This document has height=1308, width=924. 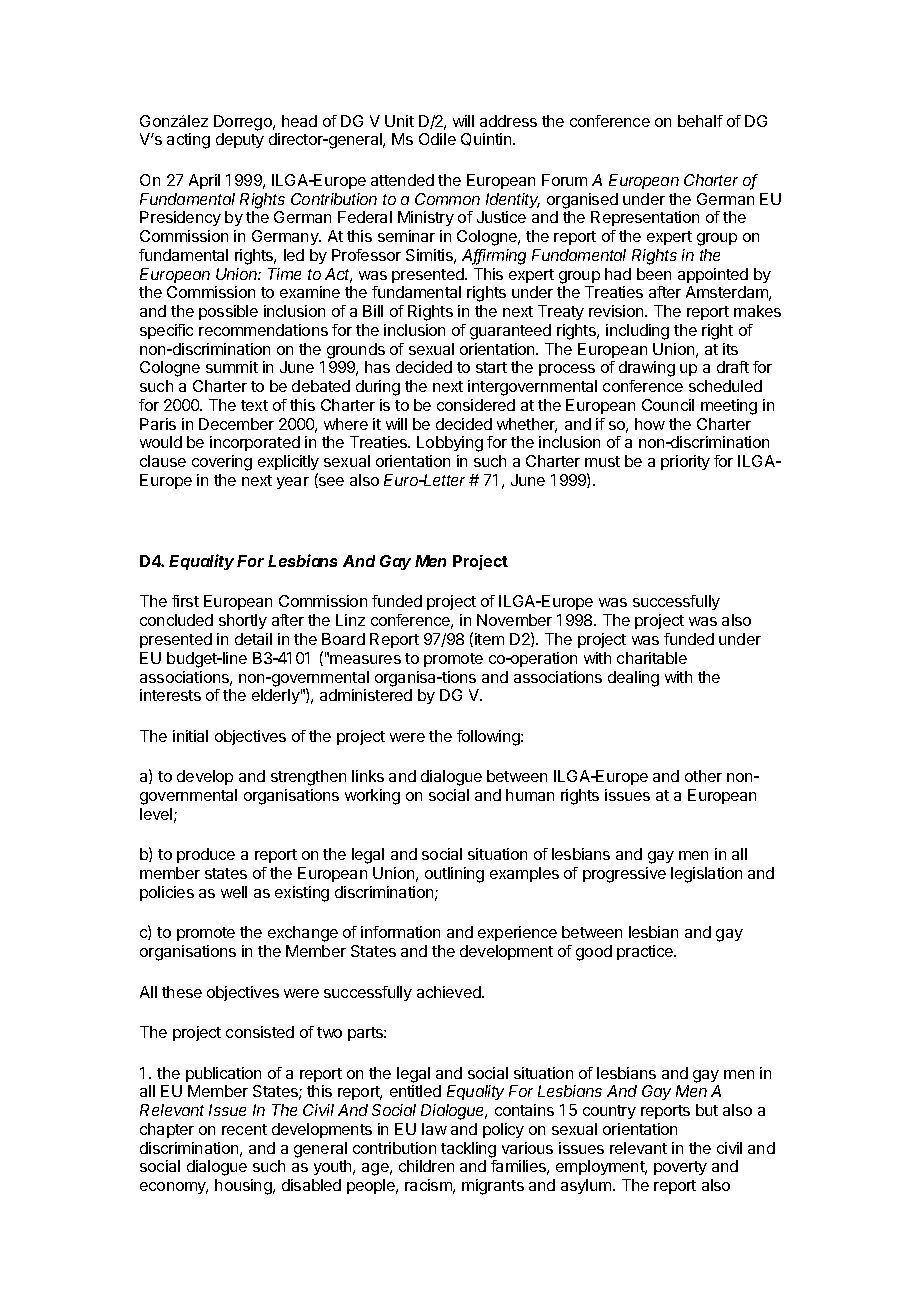 What do you see at coordinates (652, 658) in the document?
I see `charitable` at bounding box center [652, 658].
